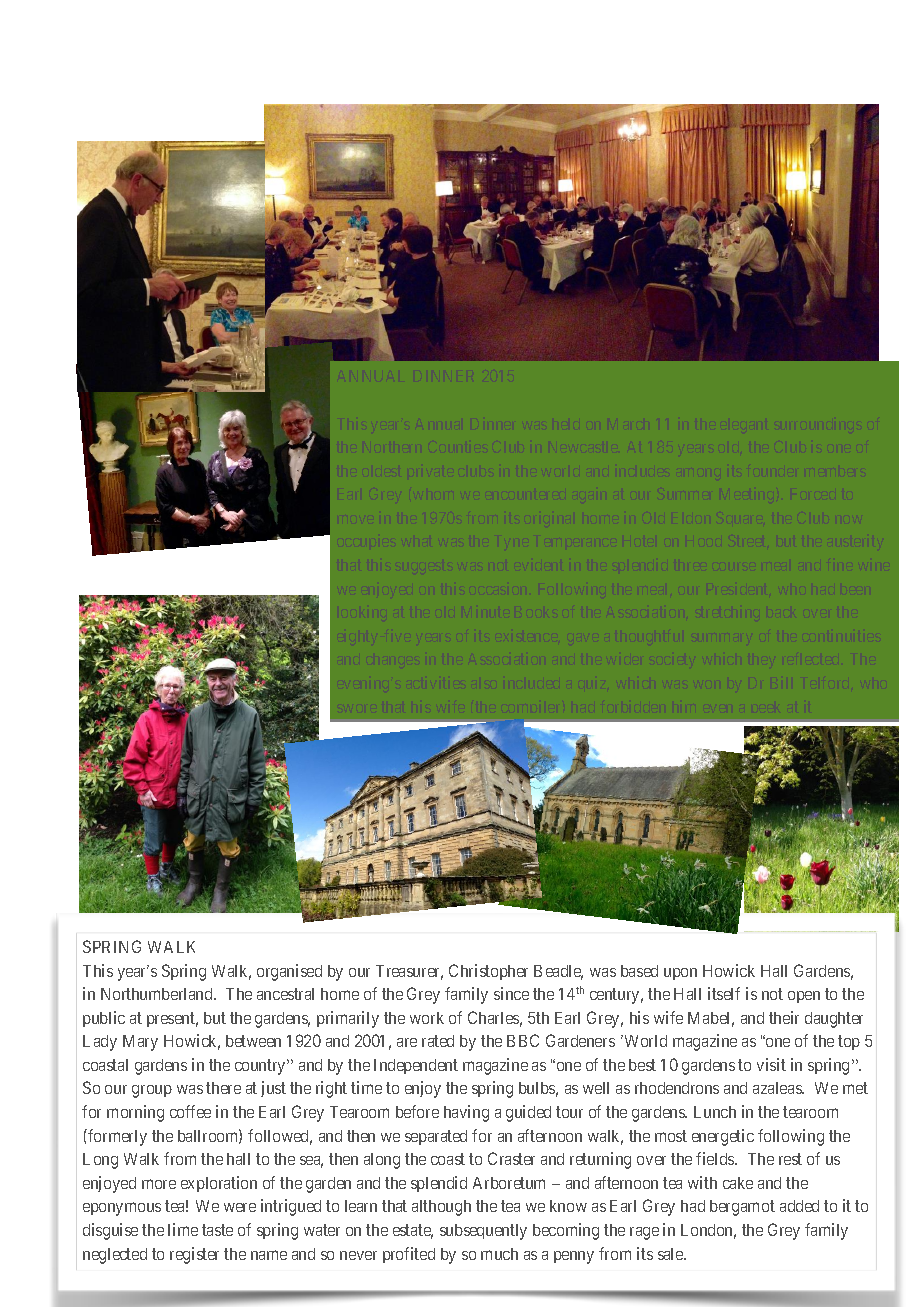 This screenshot has width=924, height=1307. Describe the element at coordinates (223, 1088) in the screenshot. I see `there` at that location.
